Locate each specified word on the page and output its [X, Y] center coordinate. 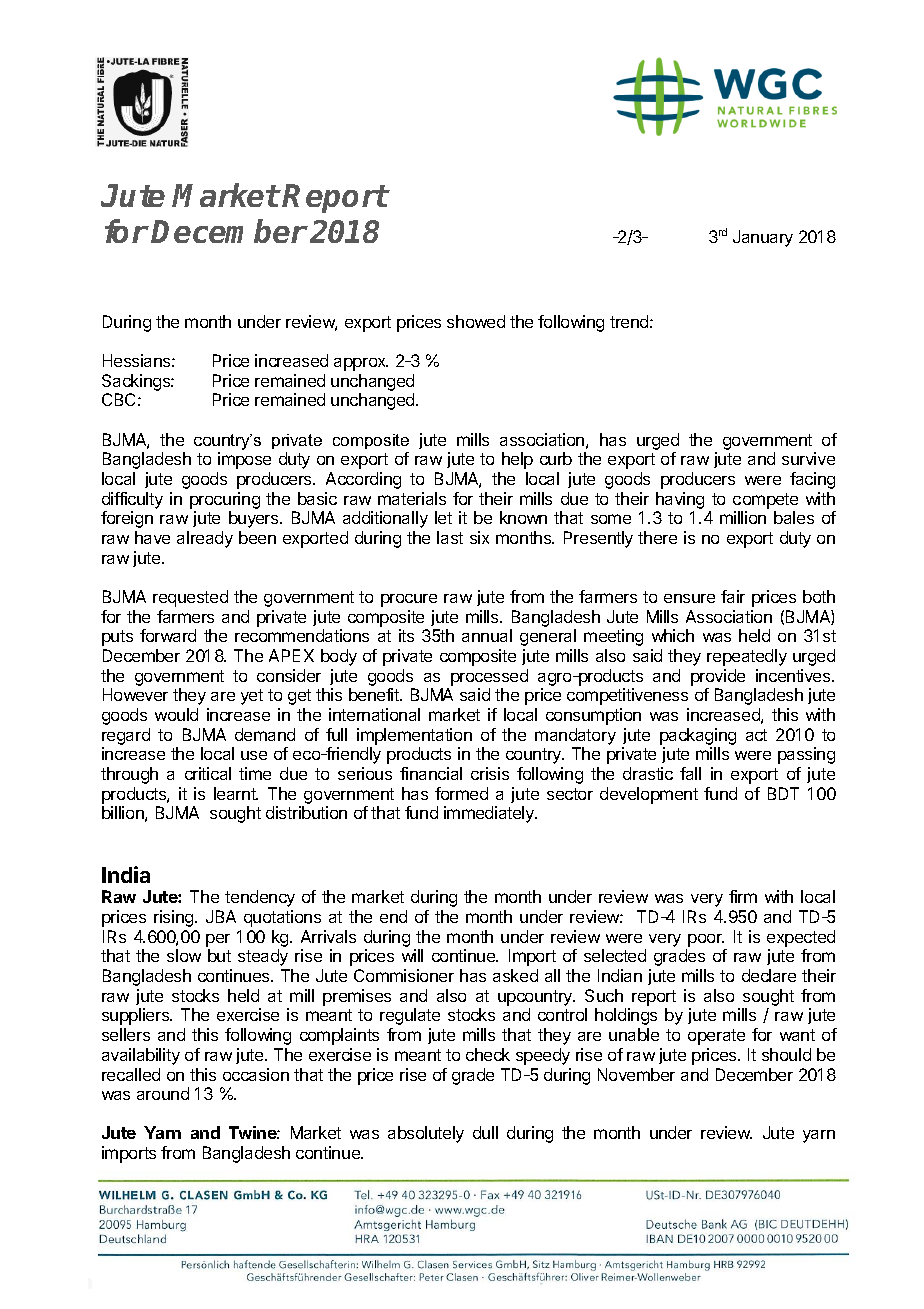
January [763, 238]
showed [476, 321]
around [163, 1093]
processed [489, 677]
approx [361, 364]
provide [718, 677]
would [176, 714]
